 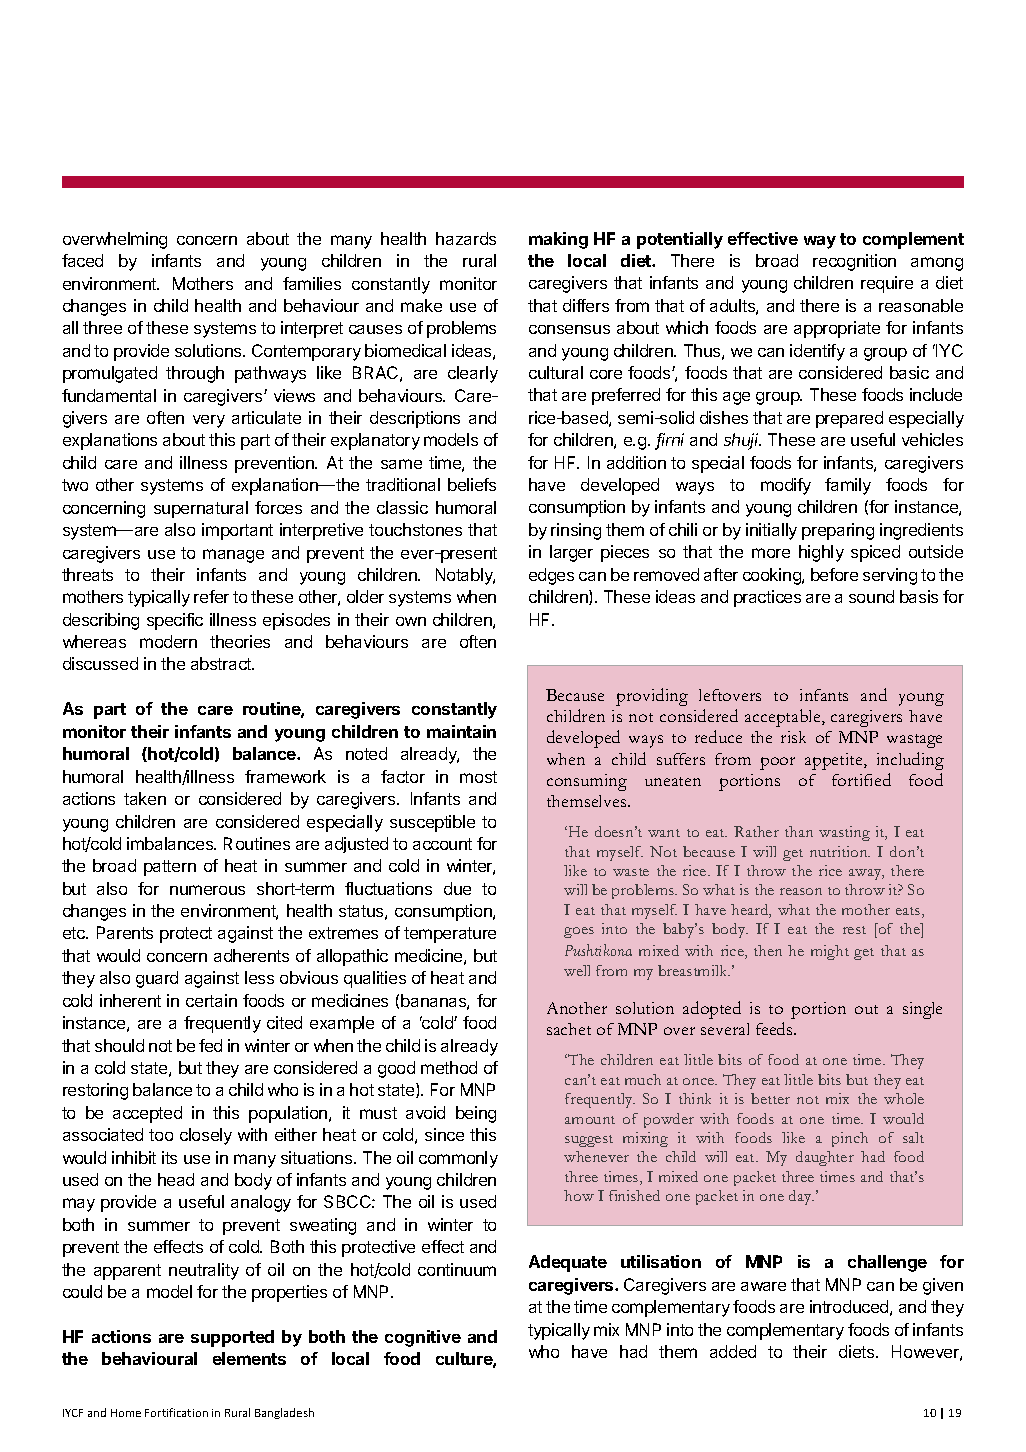 I want to click on account, so click(x=442, y=844).
